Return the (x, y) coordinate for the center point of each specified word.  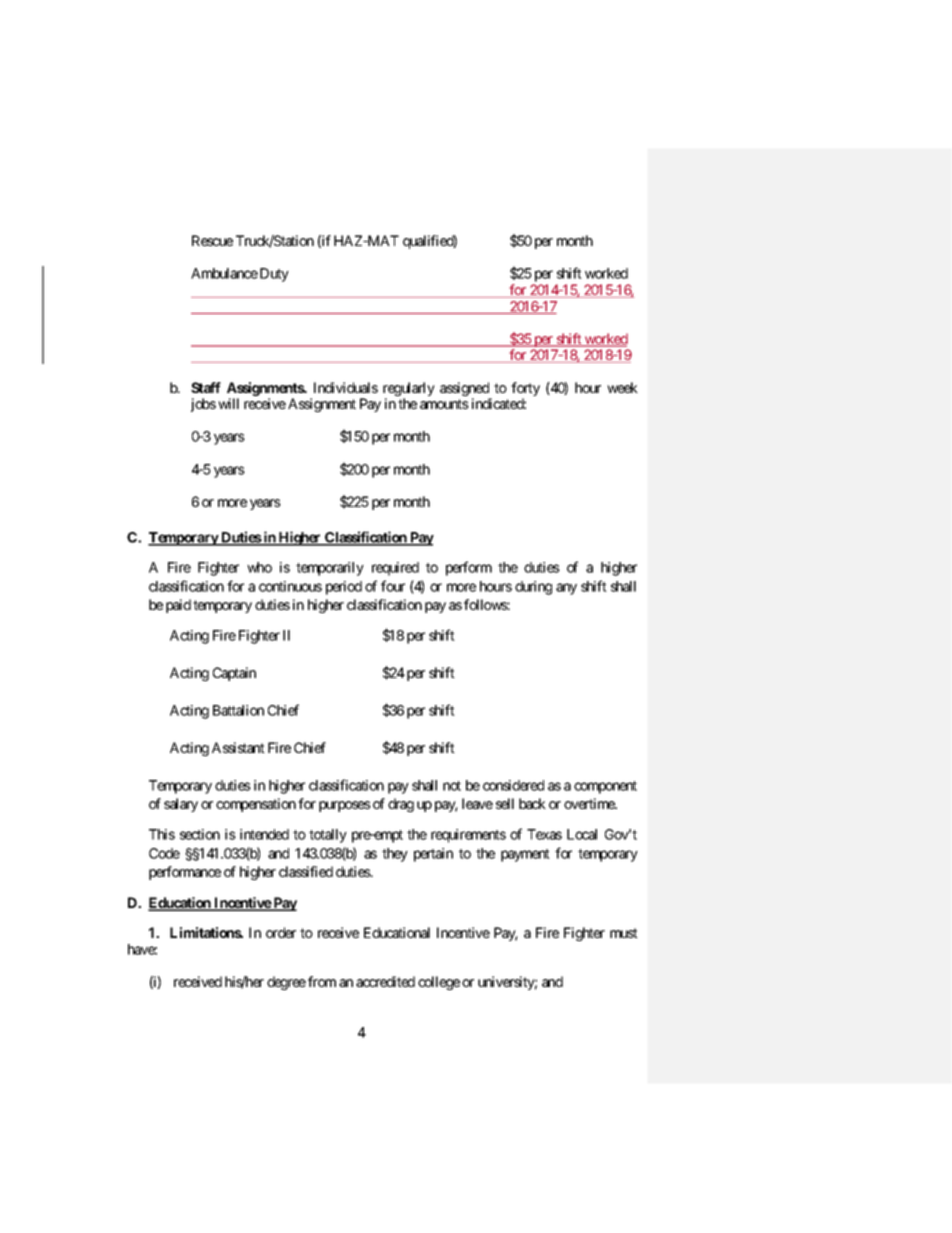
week (622, 387)
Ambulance (224, 273)
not (452, 786)
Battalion (238, 710)
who (259, 567)
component (605, 787)
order (281, 932)
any (566, 589)
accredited (385, 981)
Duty (274, 275)
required (395, 569)
